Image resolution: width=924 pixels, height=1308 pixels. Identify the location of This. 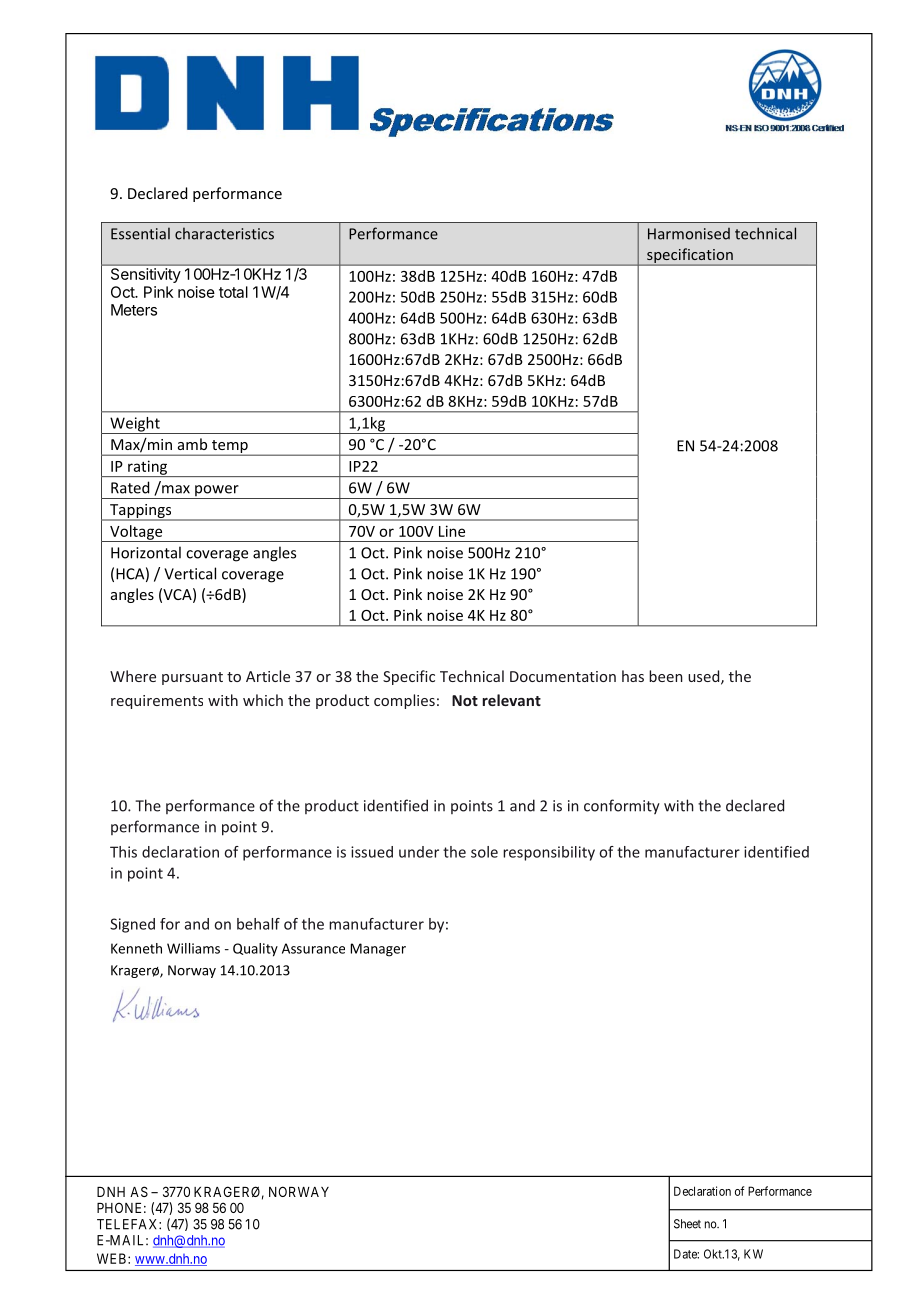
(123, 852).
